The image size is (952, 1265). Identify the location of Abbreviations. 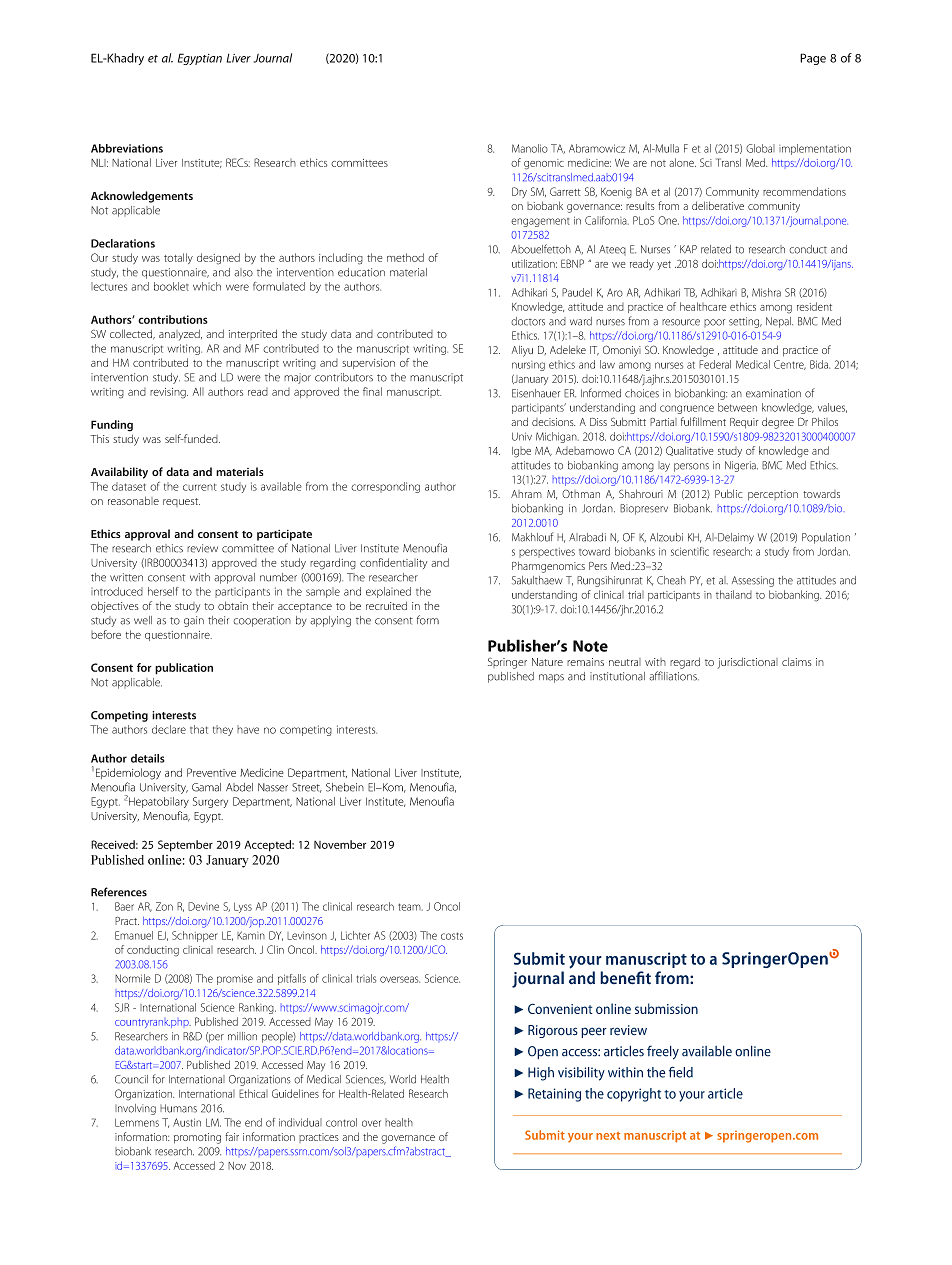
(127, 148).
